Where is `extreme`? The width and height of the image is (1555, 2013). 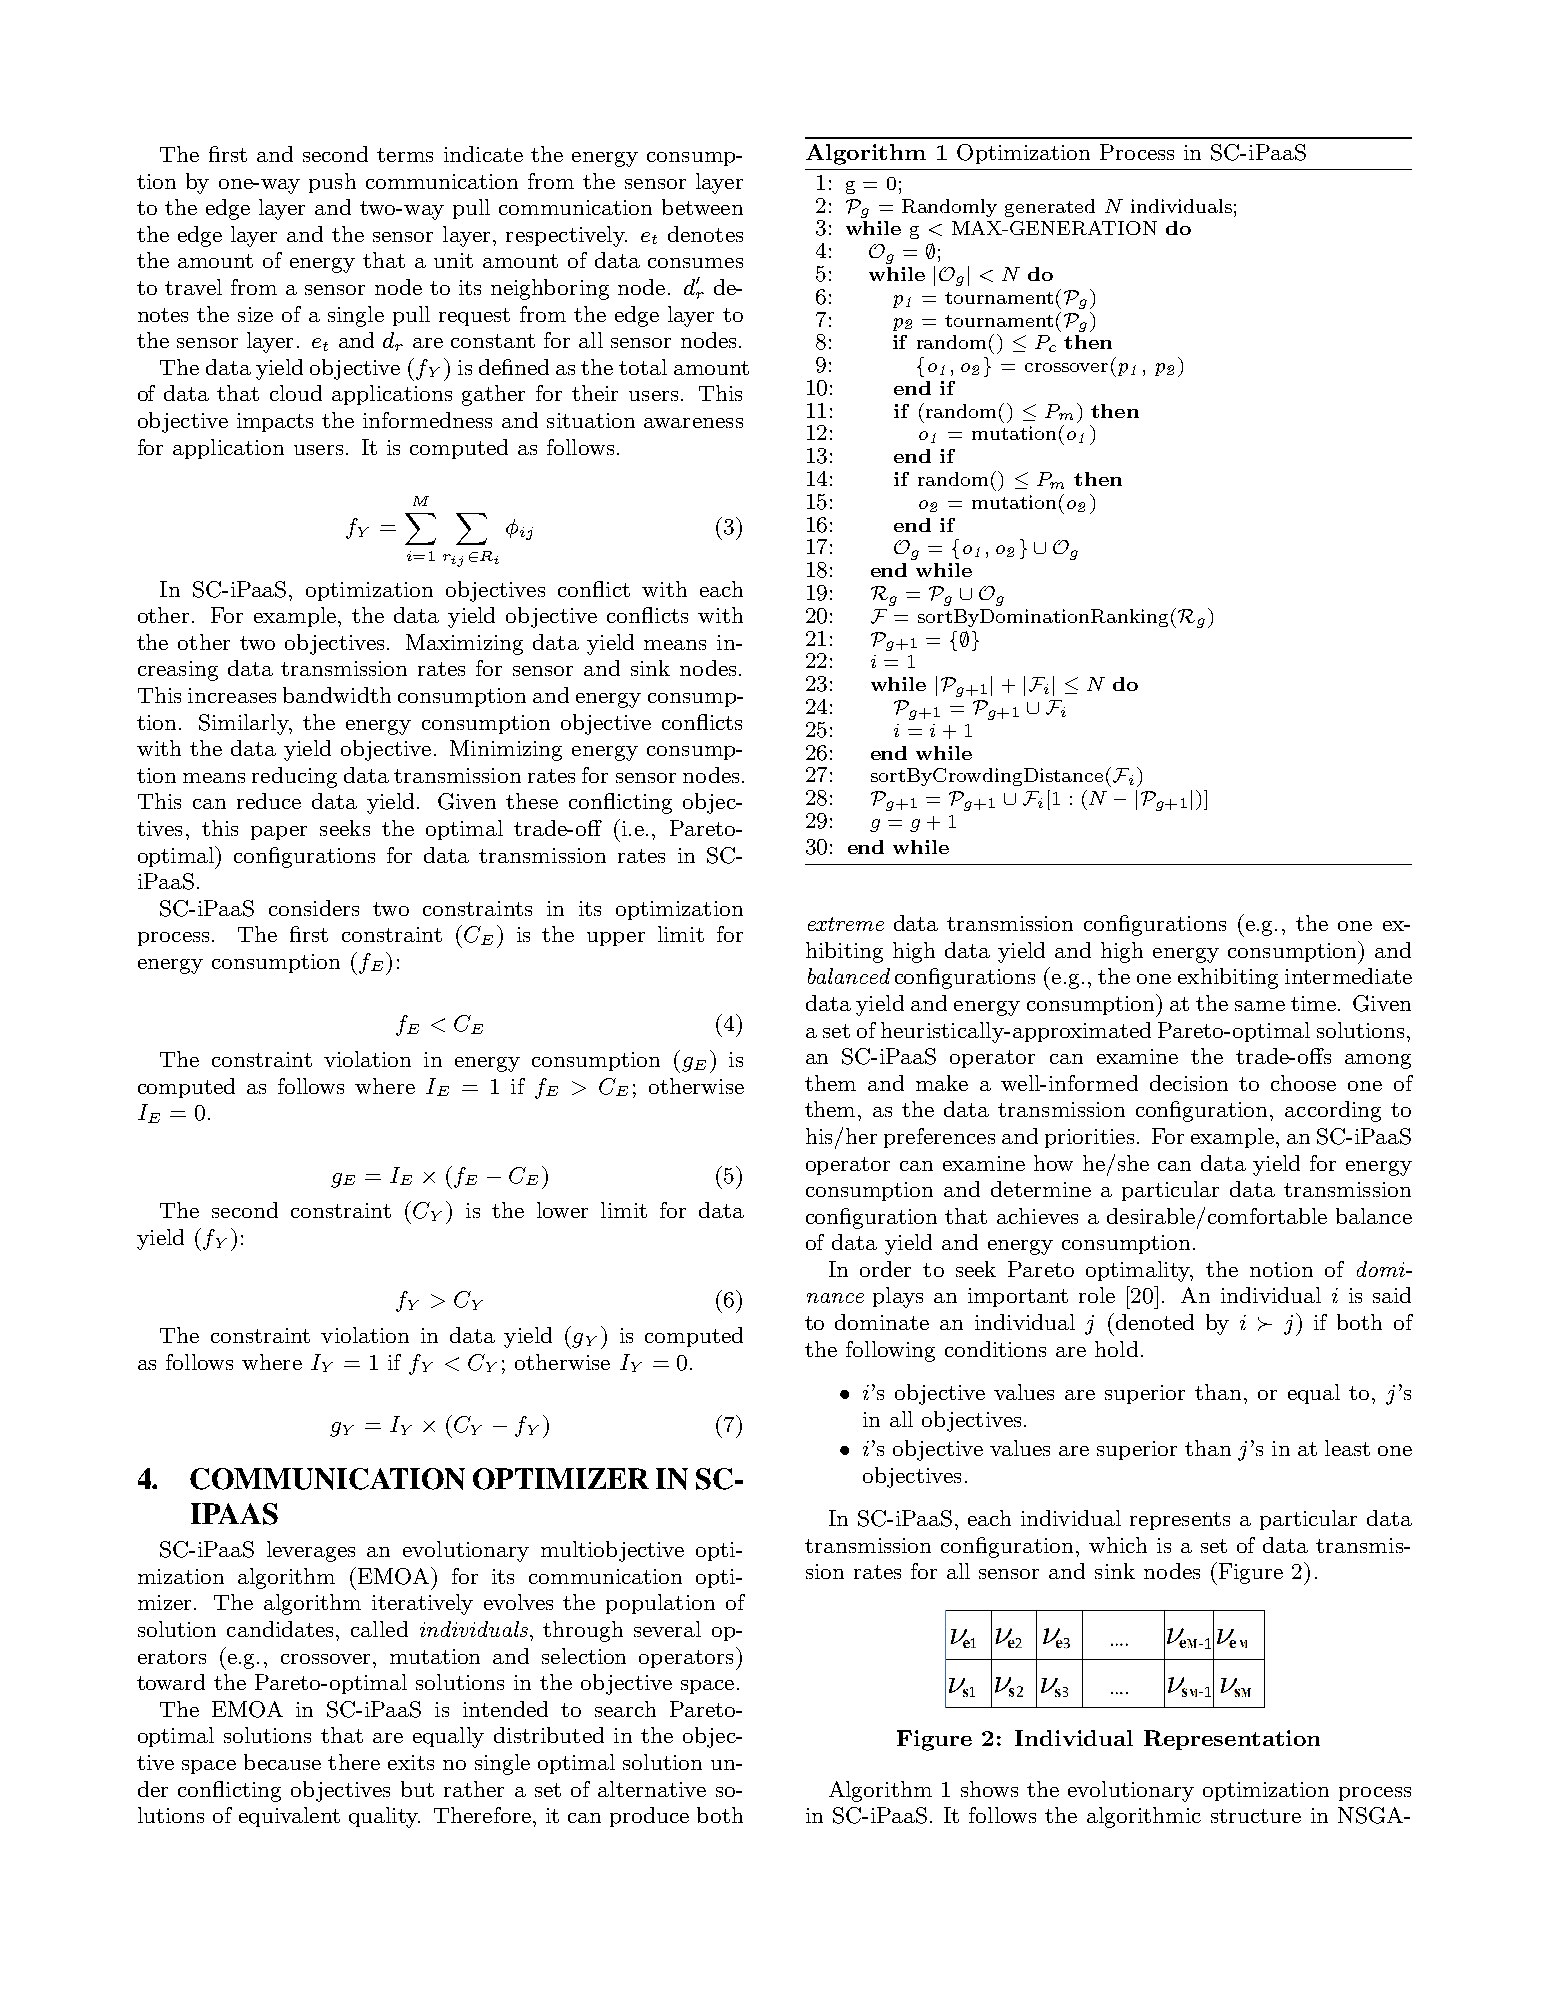
extreme is located at coordinates (846, 924).
